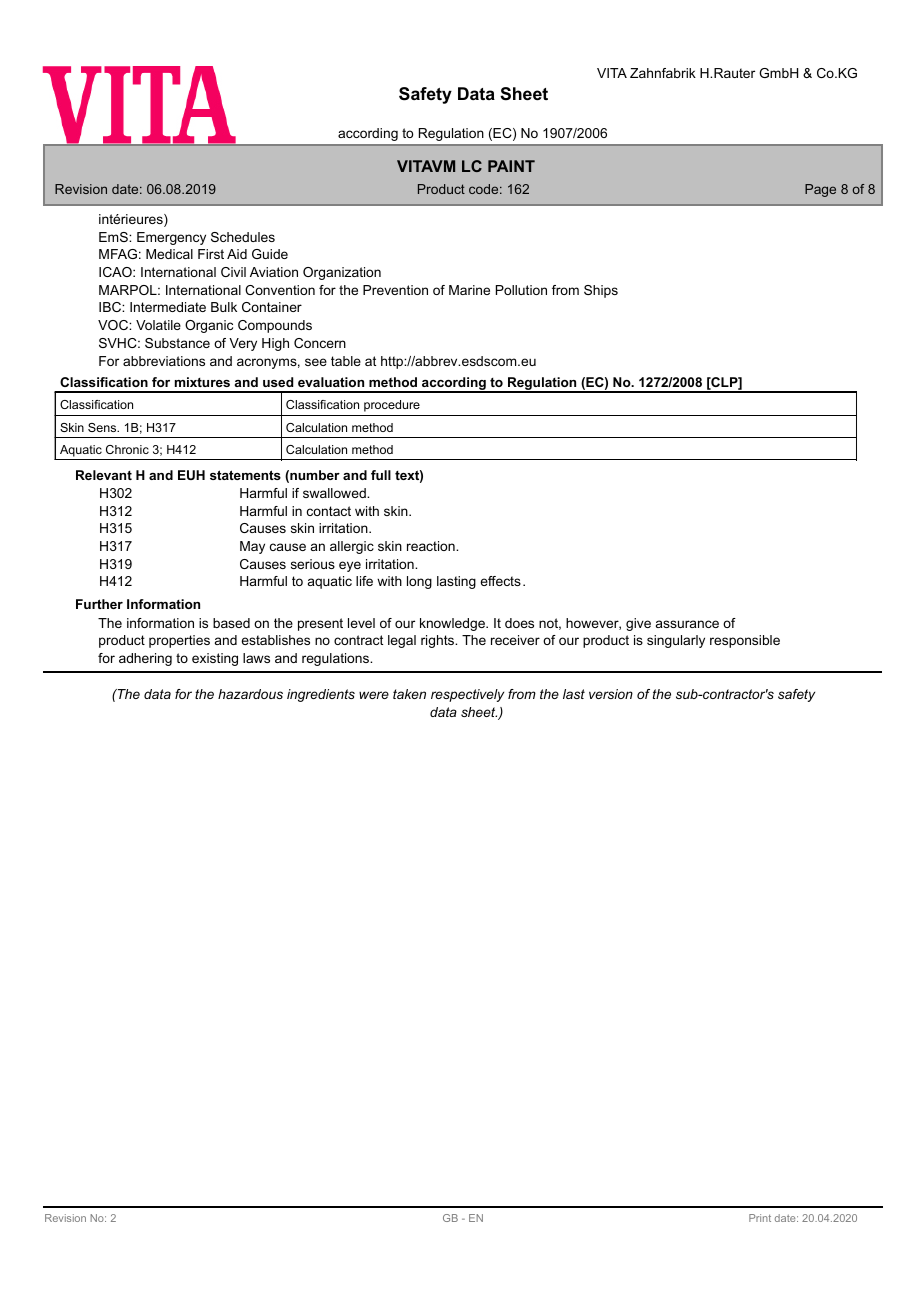 Image resolution: width=924 pixels, height=1307 pixels. What do you see at coordinates (820, 190) in the screenshot?
I see `Page` at bounding box center [820, 190].
